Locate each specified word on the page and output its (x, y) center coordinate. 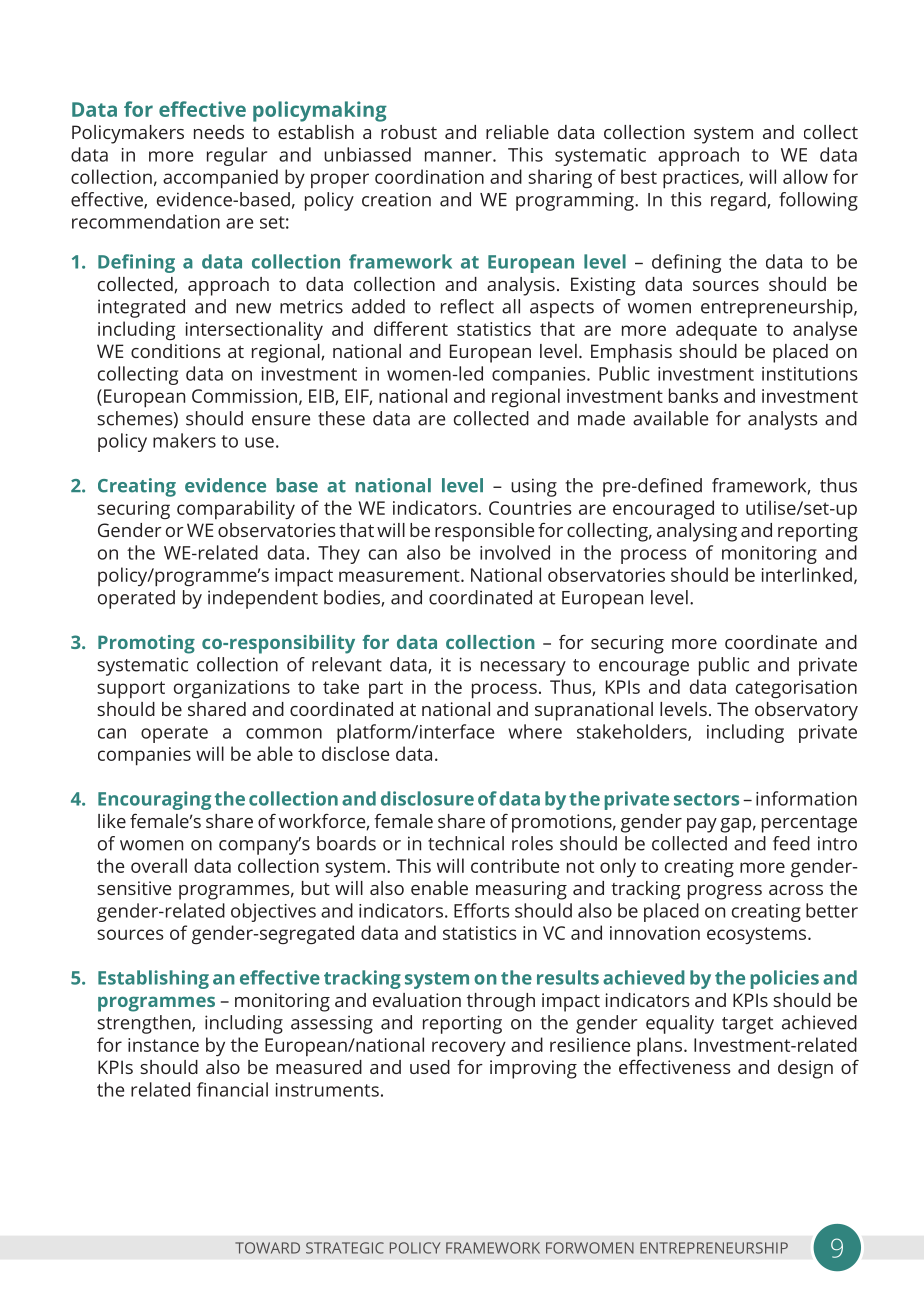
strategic (345, 1248)
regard (739, 201)
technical (466, 843)
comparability (236, 509)
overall (159, 865)
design (805, 1069)
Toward (267, 1248)
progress (725, 892)
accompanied (220, 179)
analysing (697, 532)
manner (459, 156)
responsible (484, 532)
